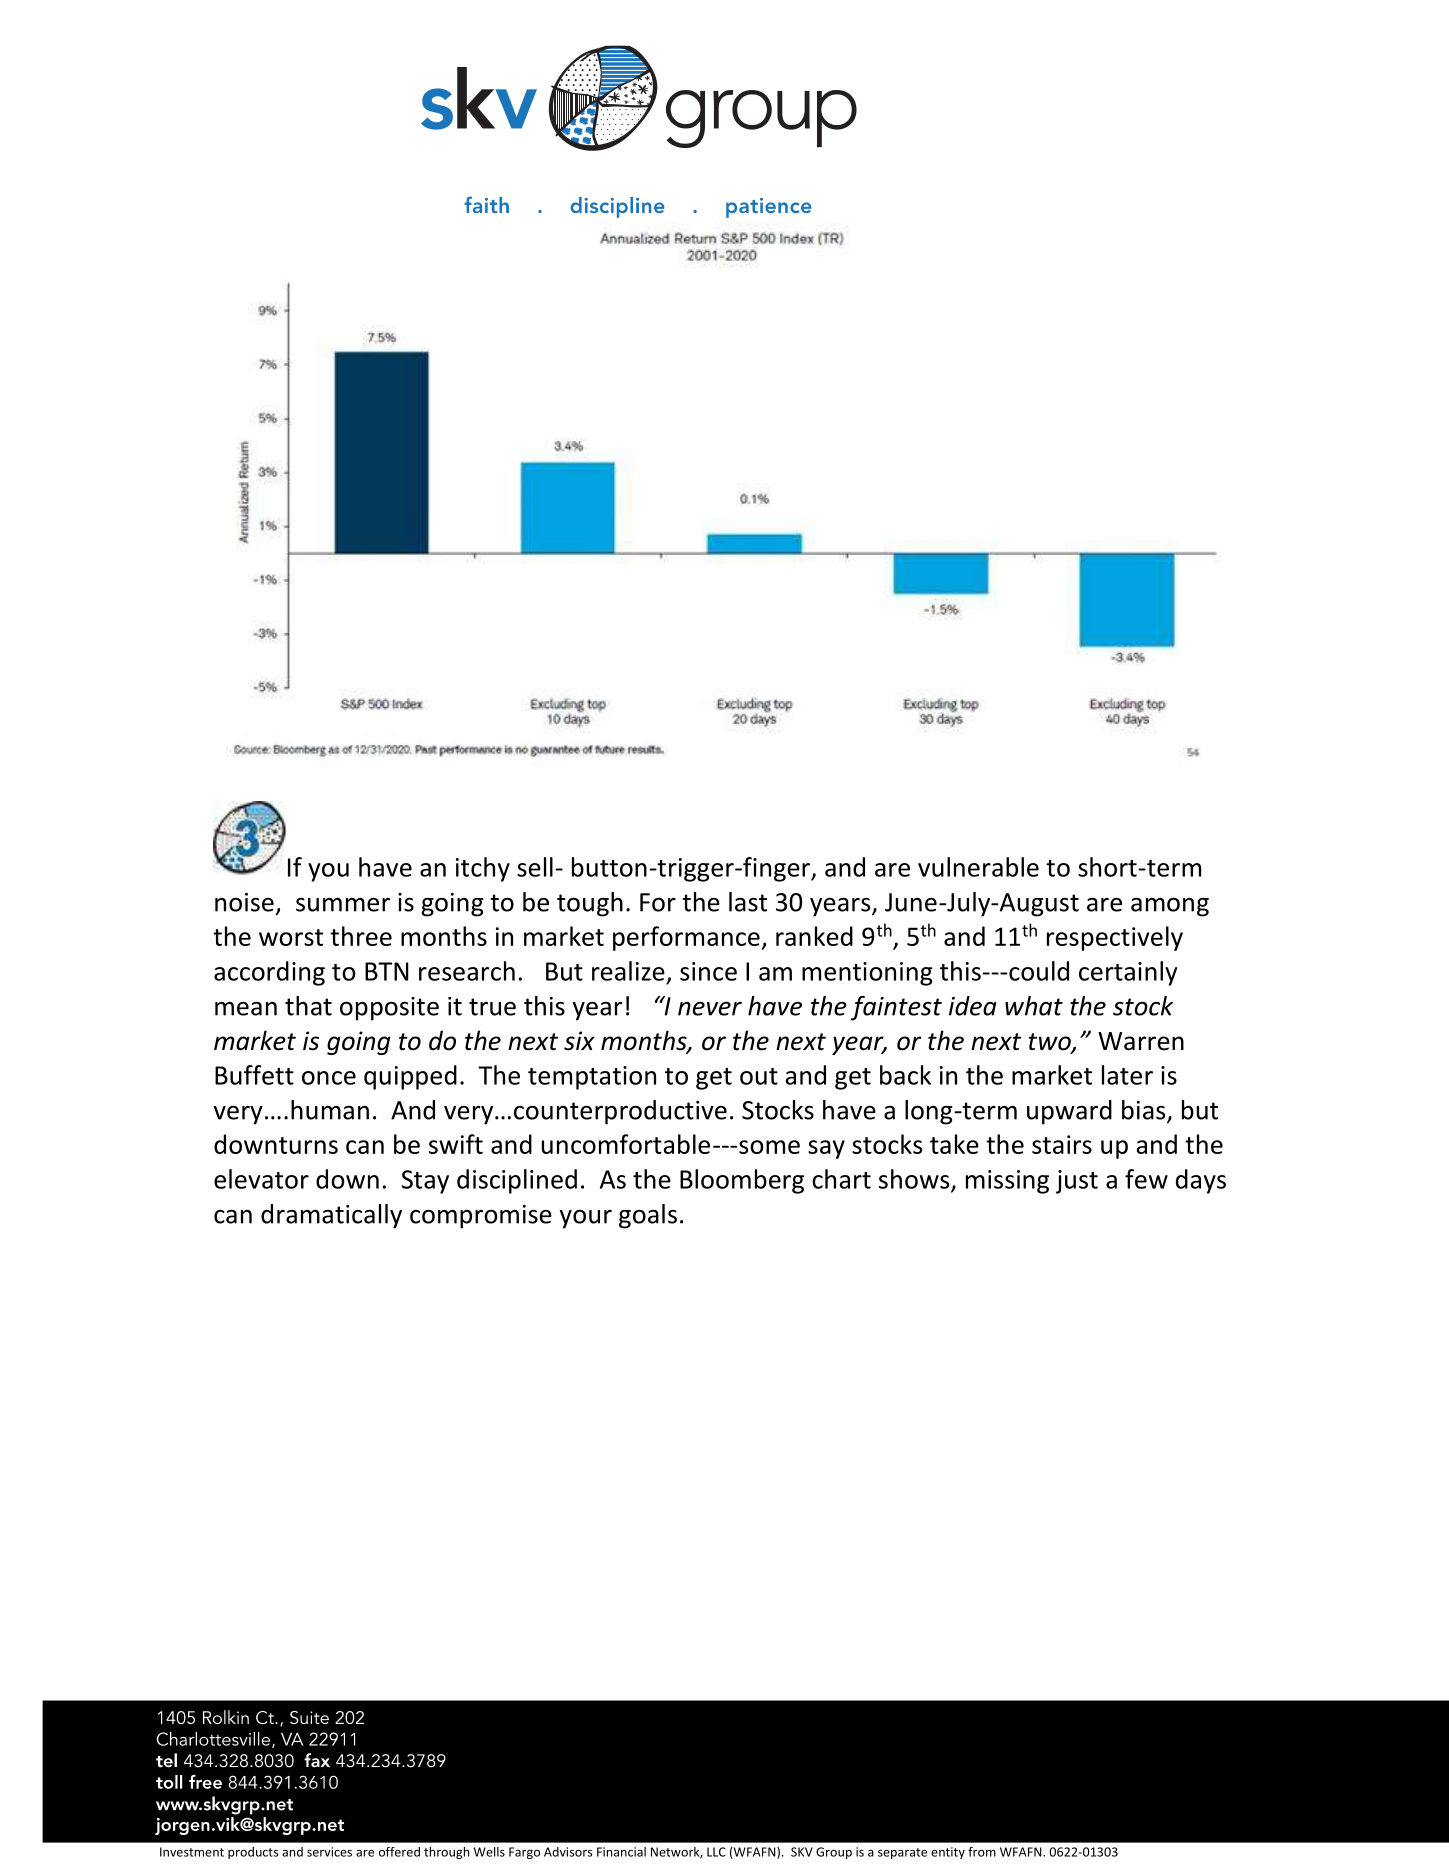 The height and width of the page is (1875, 1449). What do you see at coordinates (742, 1181) in the page?
I see `Bloomberg` at bounding box center [742, 1181].
